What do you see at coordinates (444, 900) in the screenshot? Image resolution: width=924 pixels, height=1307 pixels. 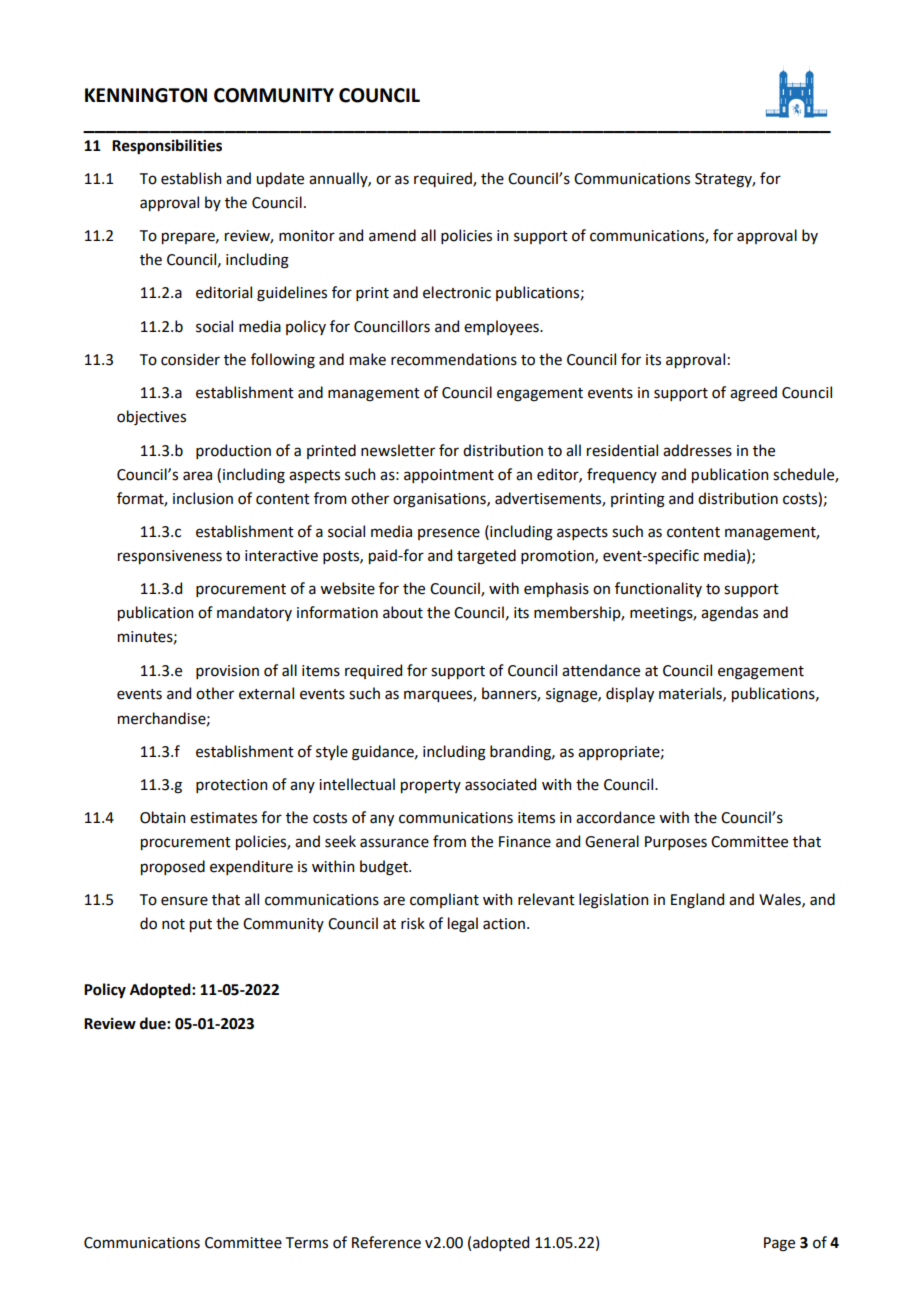 I see `compliant` at bounding box center [444, 900].
